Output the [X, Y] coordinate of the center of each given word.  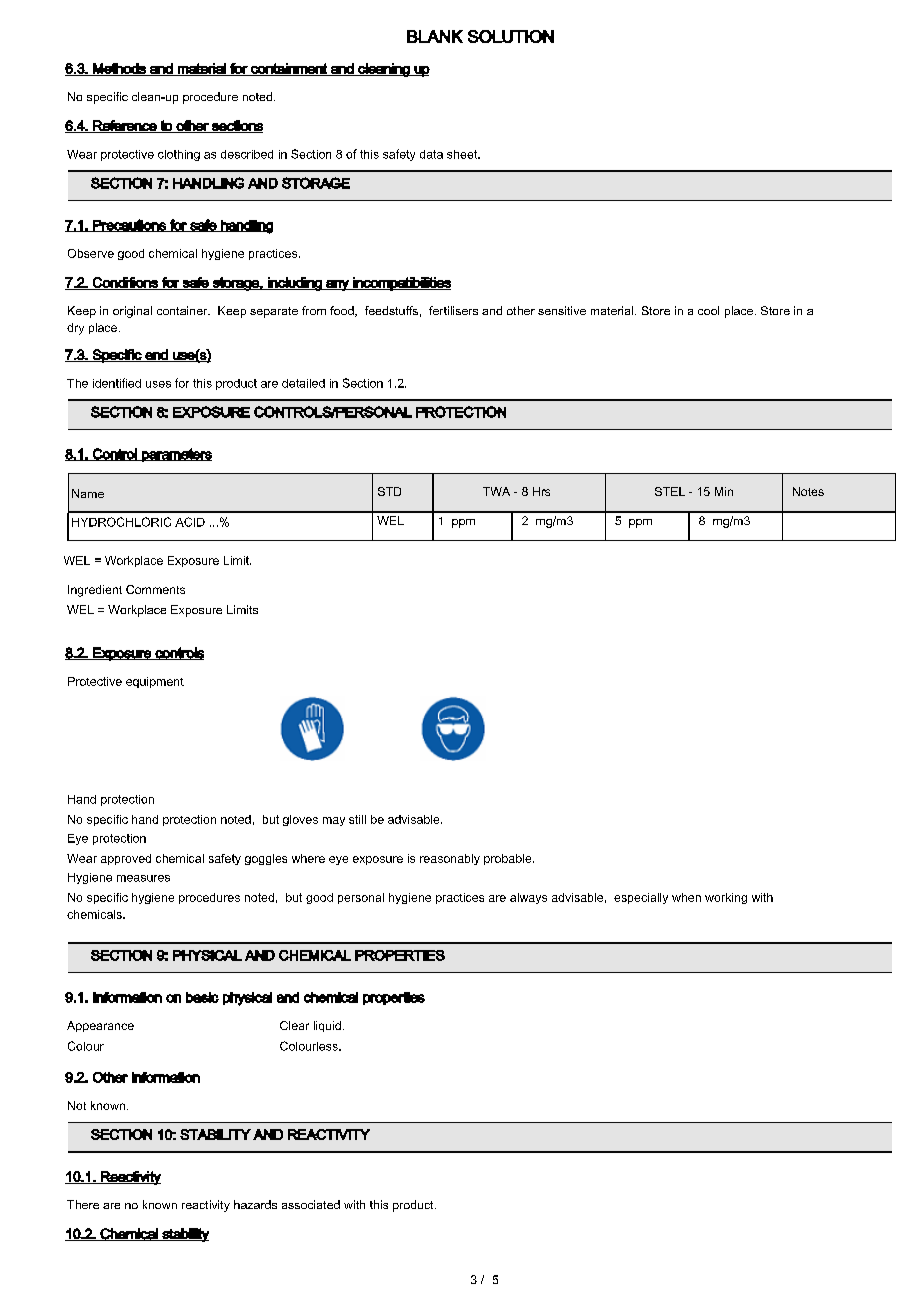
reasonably [450, 859]
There [83, 1204]
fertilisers [453, 310]
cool [708, 310]
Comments [155, 589]
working [726, 898]
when [686, 897]
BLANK [435, 36]
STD [389, 491]
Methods [119, 69]
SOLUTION [511, 36]
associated [311, 1204]
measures [143, 878]
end [156, 355]
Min [724, 491]
